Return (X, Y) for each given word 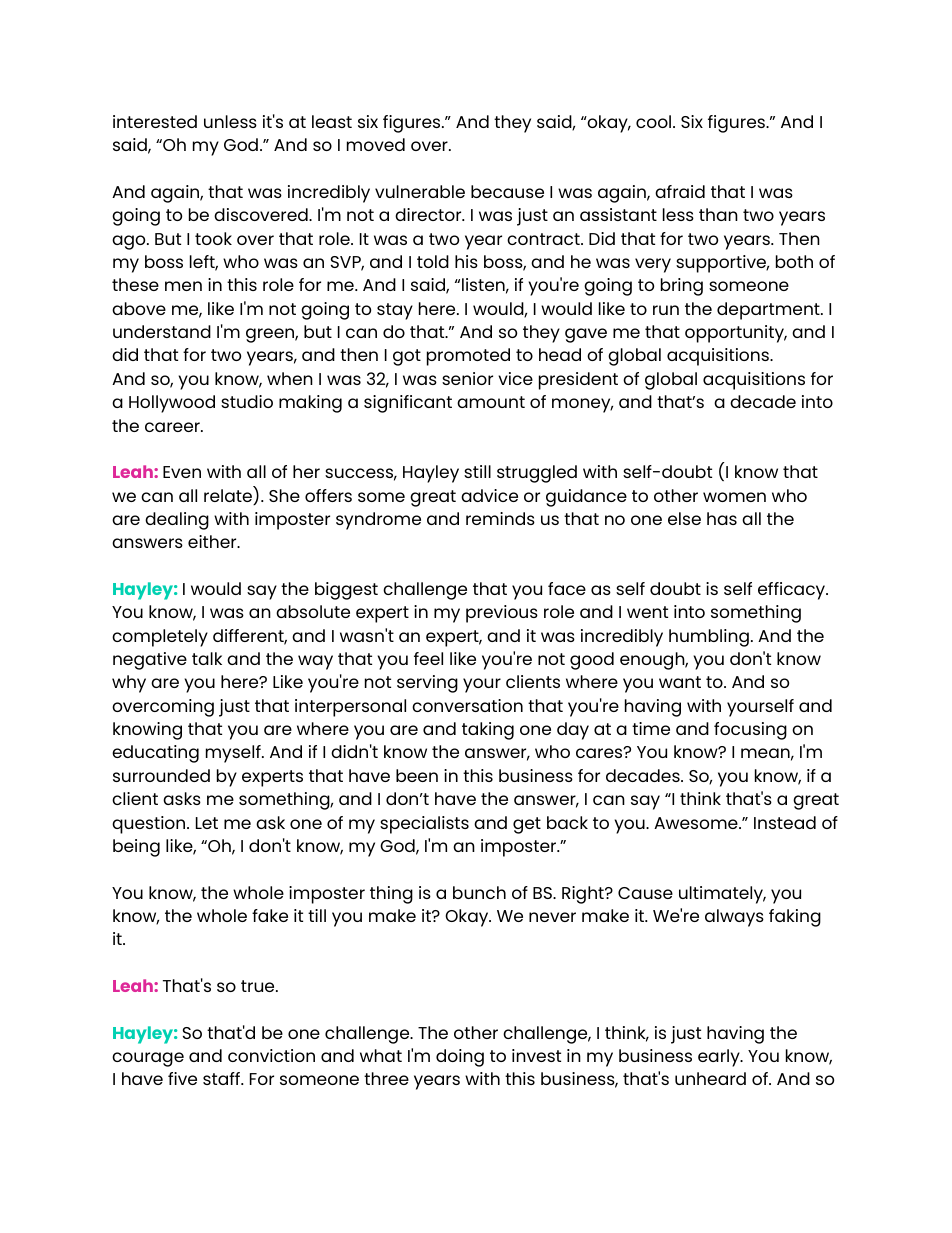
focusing (750, 731)
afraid (680, 191)
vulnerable (420, 191)
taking (488, 731)
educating (155, 754)
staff (223, 1078)
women (734, 497)
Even (182, 472)
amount (491, 402)
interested (155, 121)
